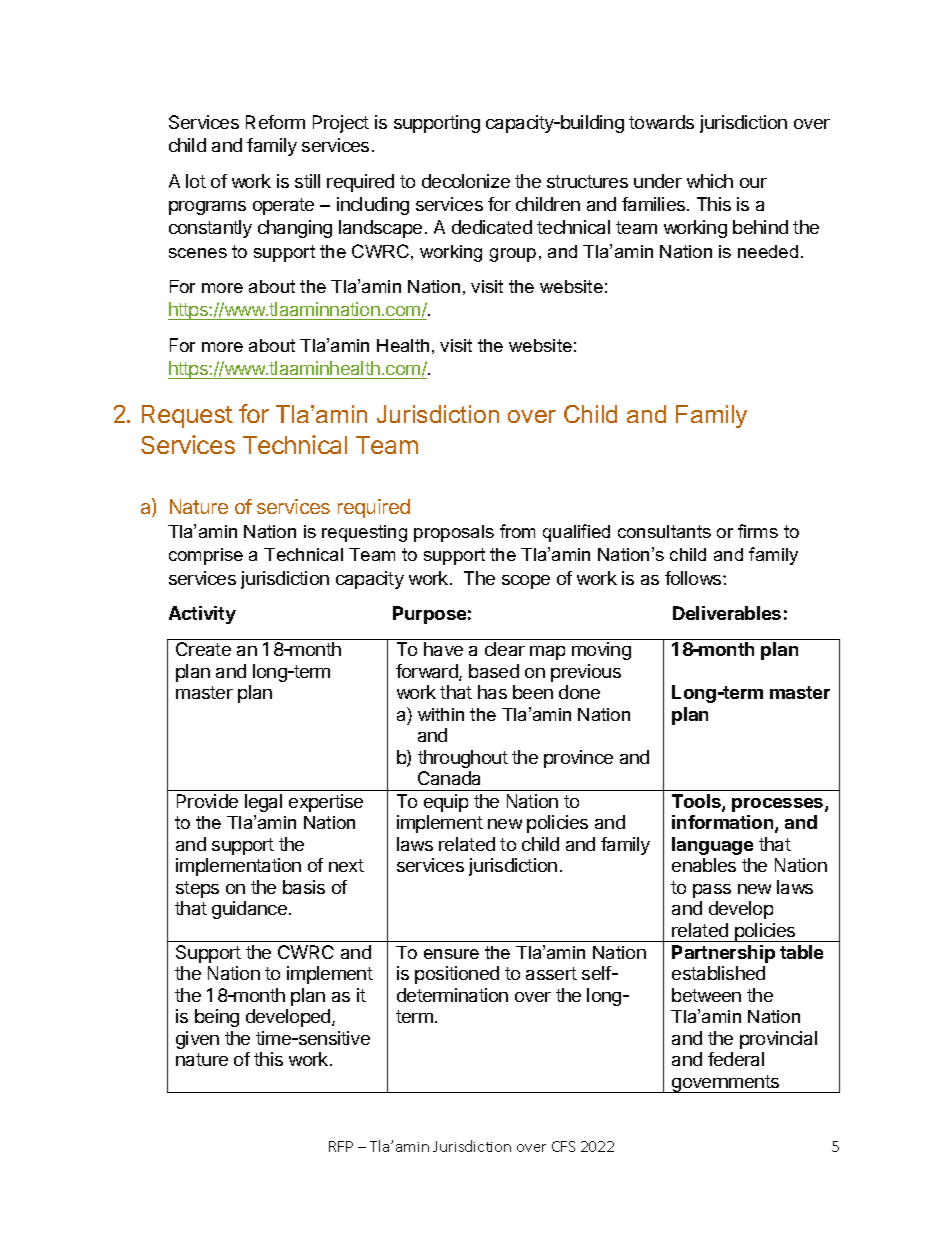  Describe the element at coordinates (449, 778) in the document. I see `Canada` at that location.
